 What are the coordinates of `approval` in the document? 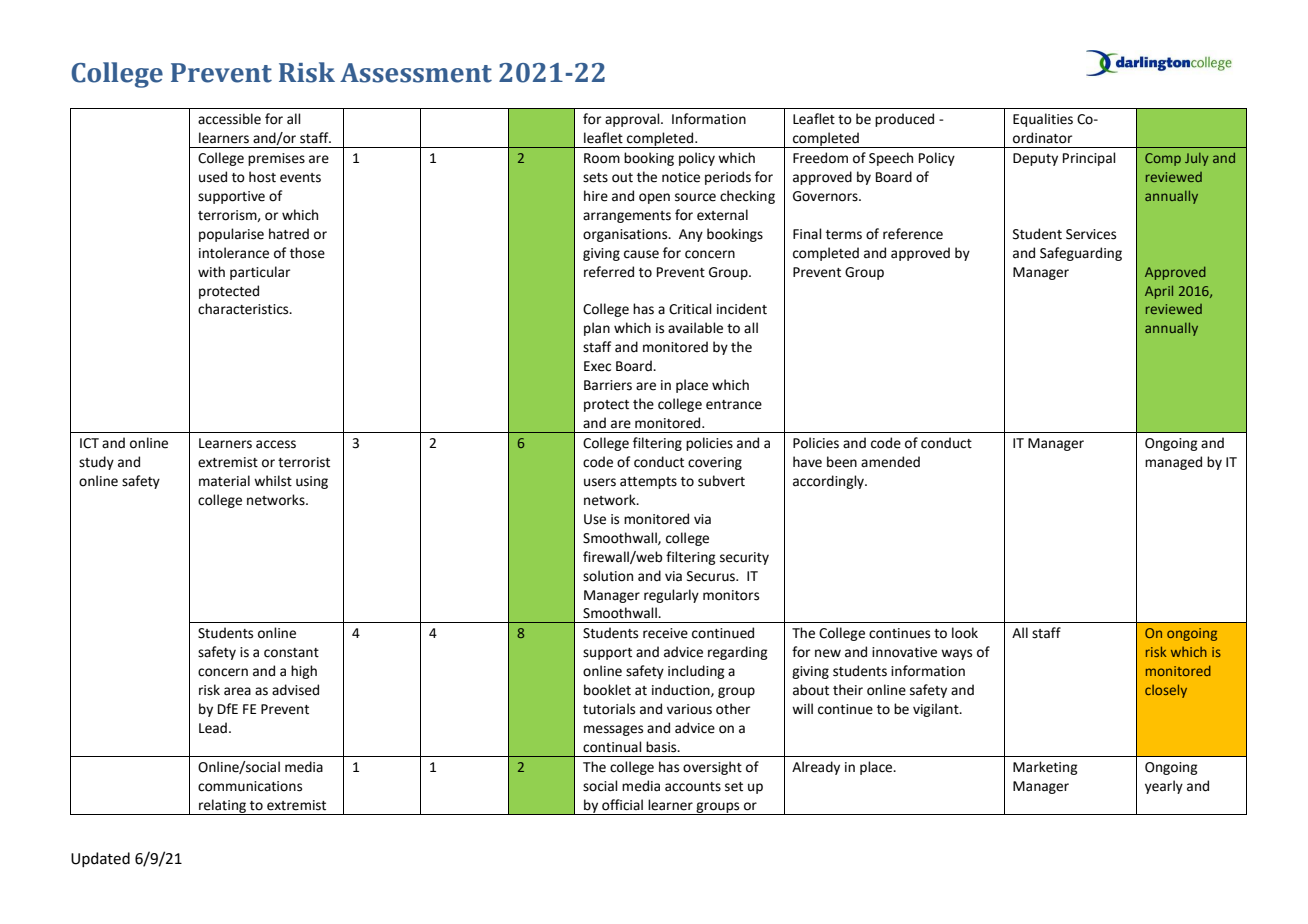 It's located at (633, 120).
